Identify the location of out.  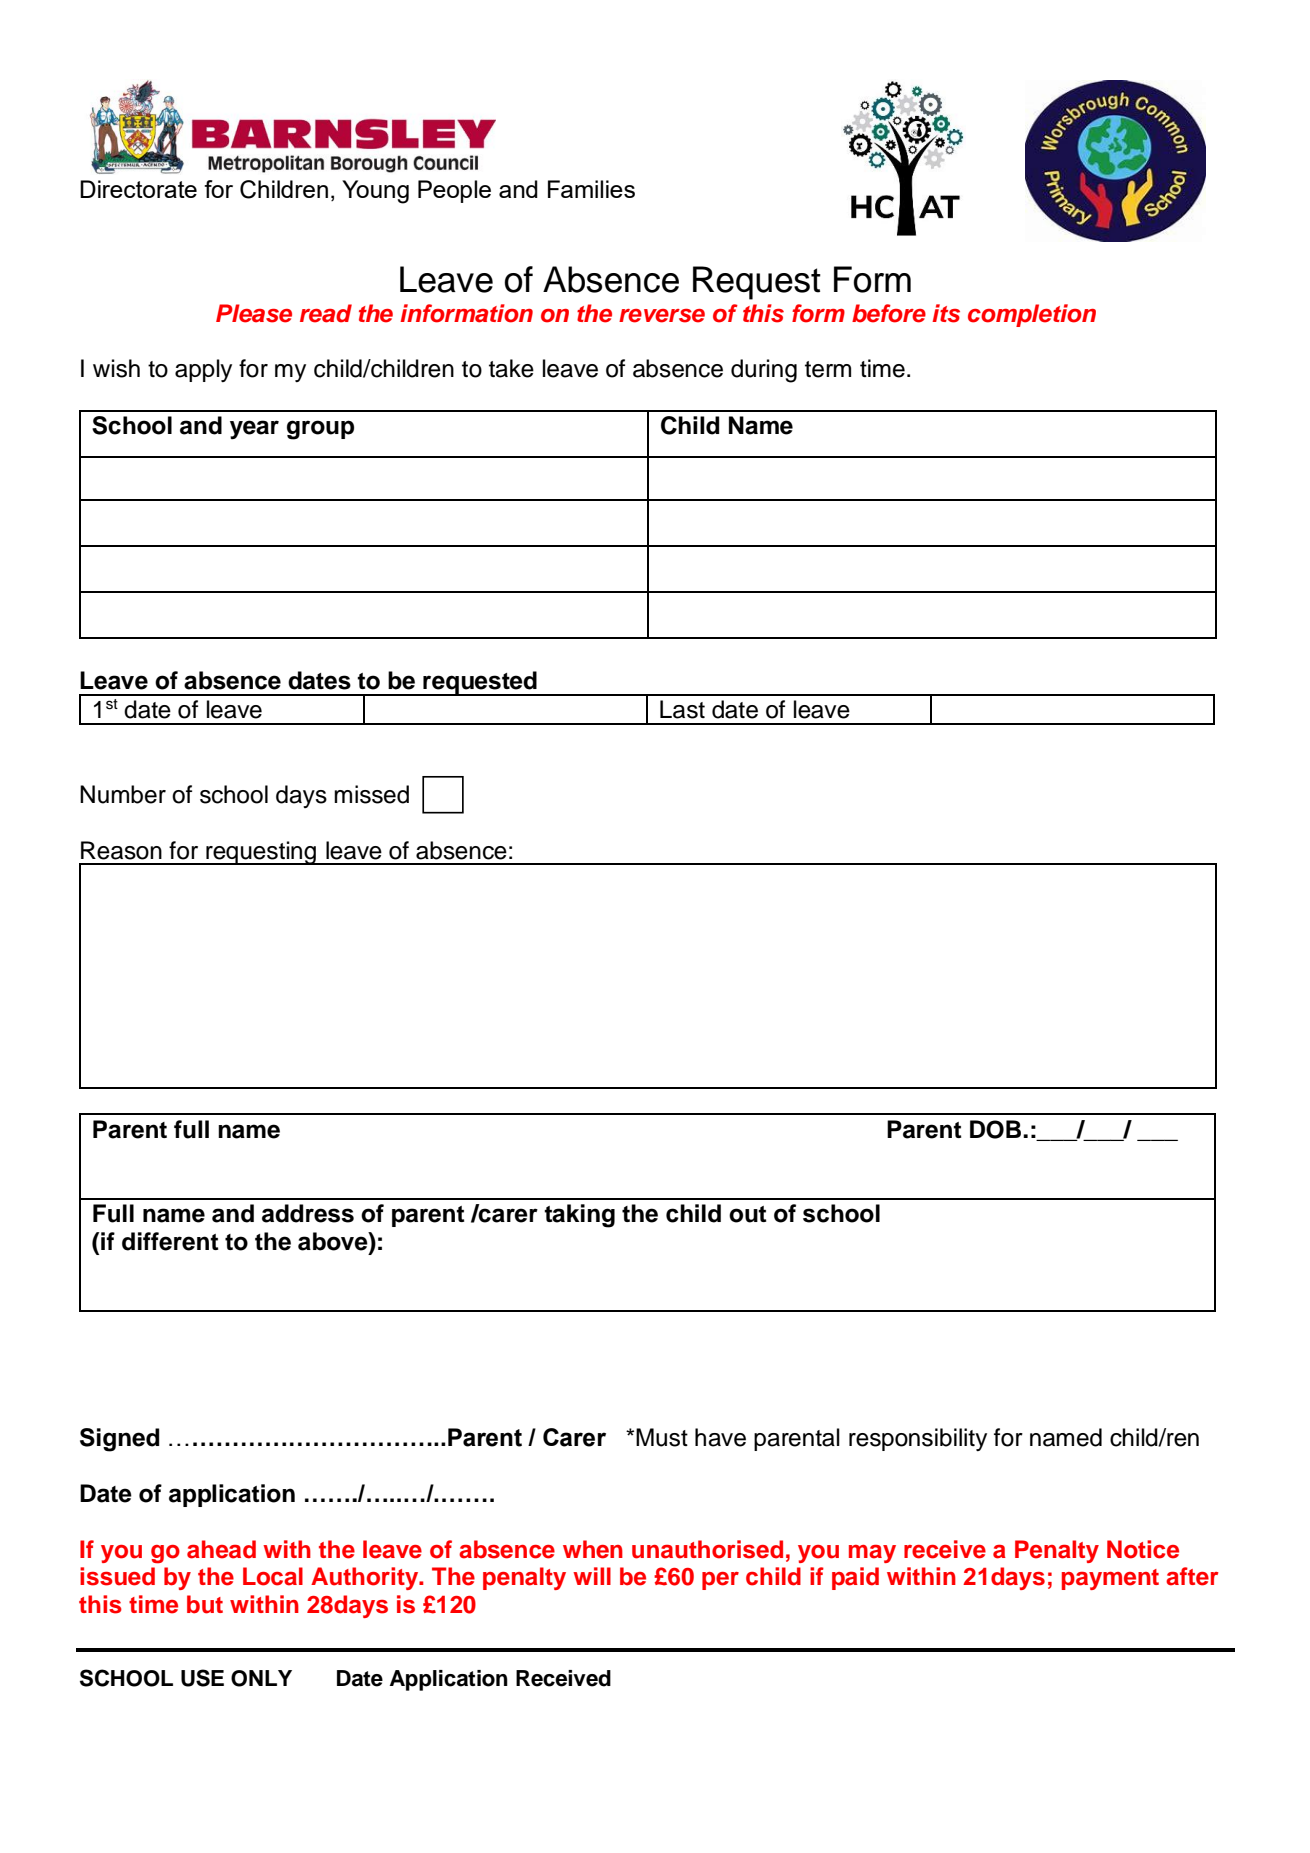
(747, 1214).
